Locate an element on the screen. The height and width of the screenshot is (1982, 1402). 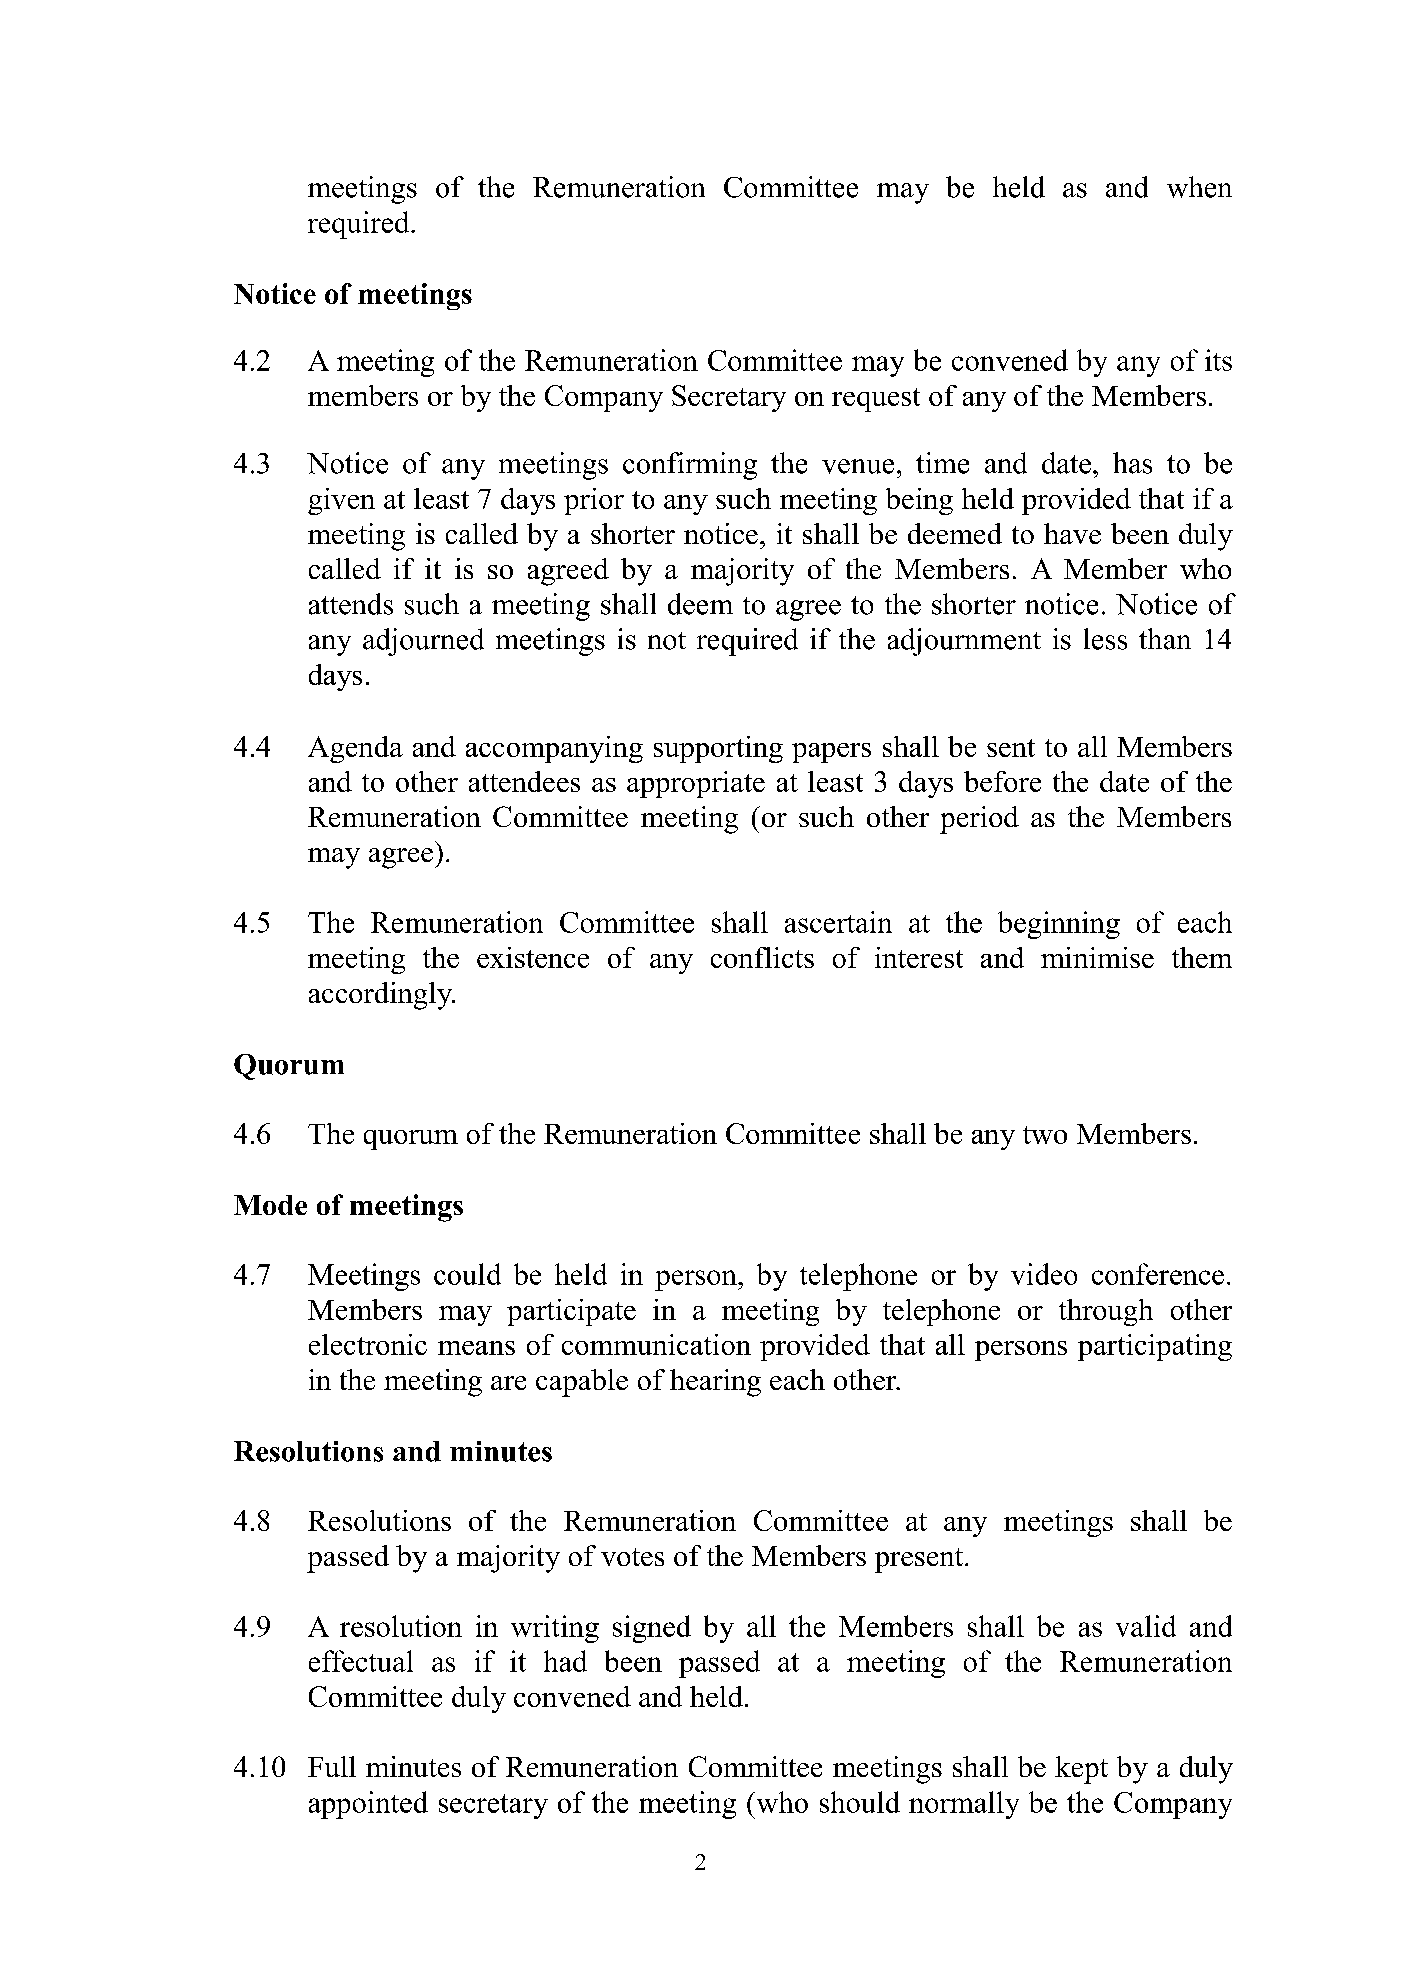
Full is located at coordinates (332, 1766).
